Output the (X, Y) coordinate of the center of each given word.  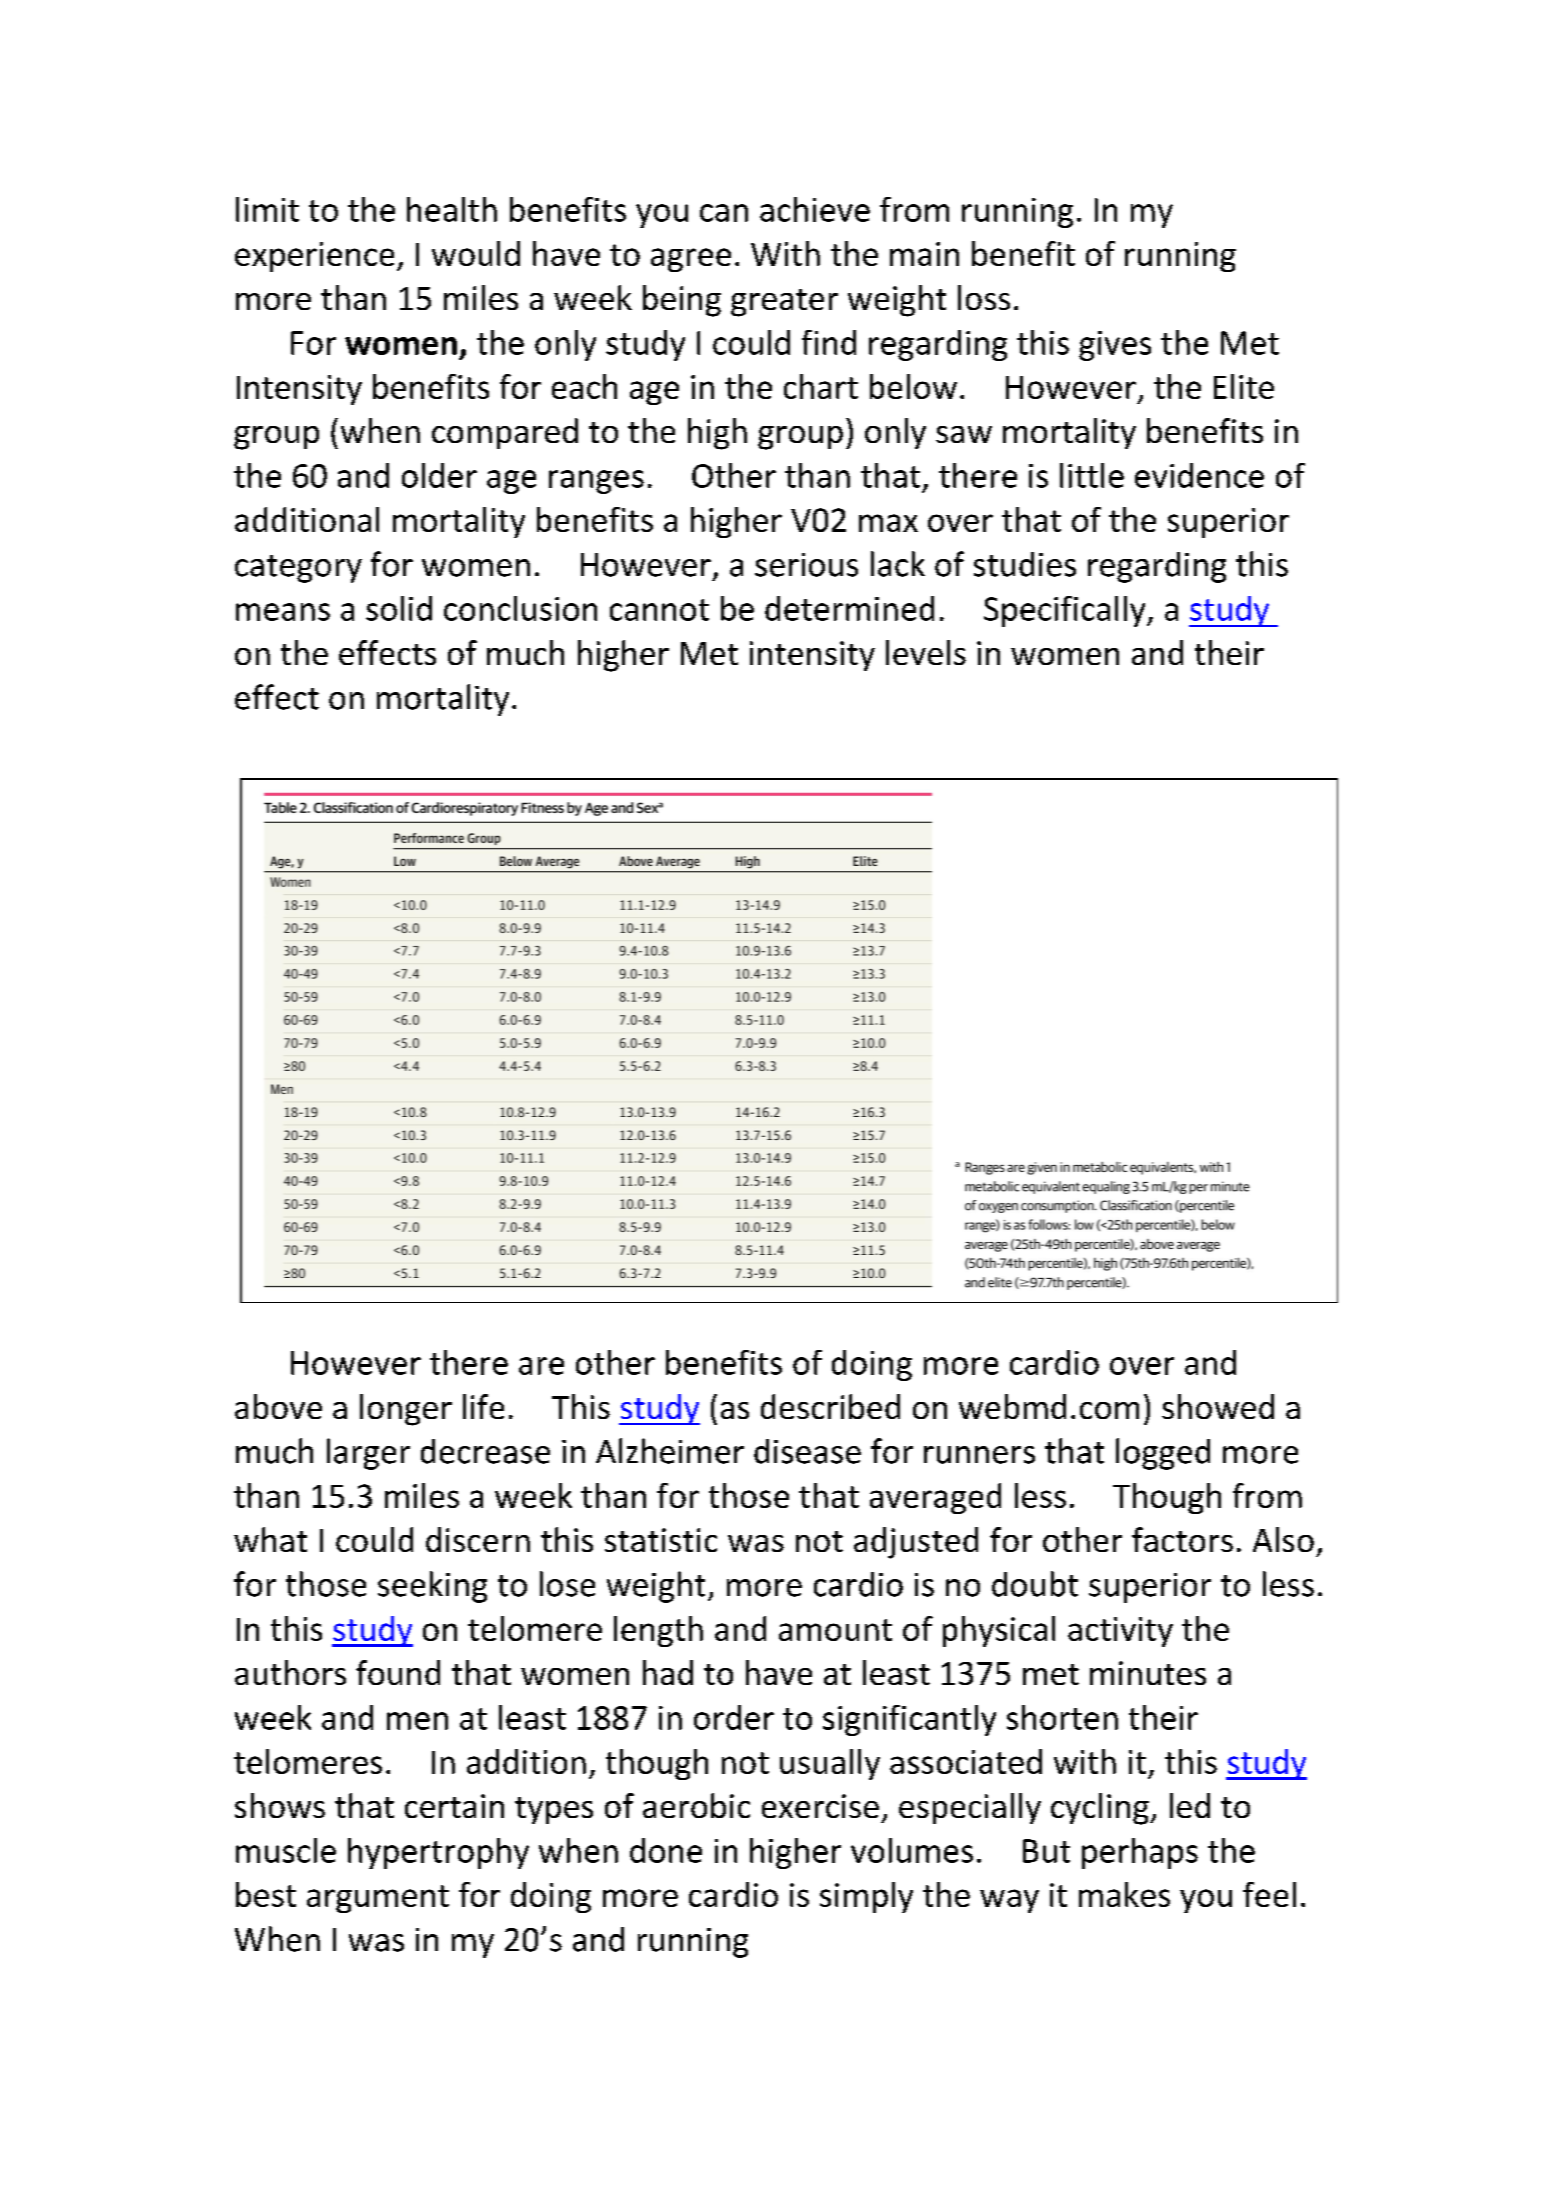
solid (399, 608)
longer (406, 1410)
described (830, 1406)
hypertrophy (438, 1853)
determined (849, 608)
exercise (820, 1806)
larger (368, 1454)
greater (784, 303)
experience (314, 257)
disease (807, 1451)
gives (1115, 346)
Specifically (1066, 611)
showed (1218, 1406)
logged (1163, 1454)
